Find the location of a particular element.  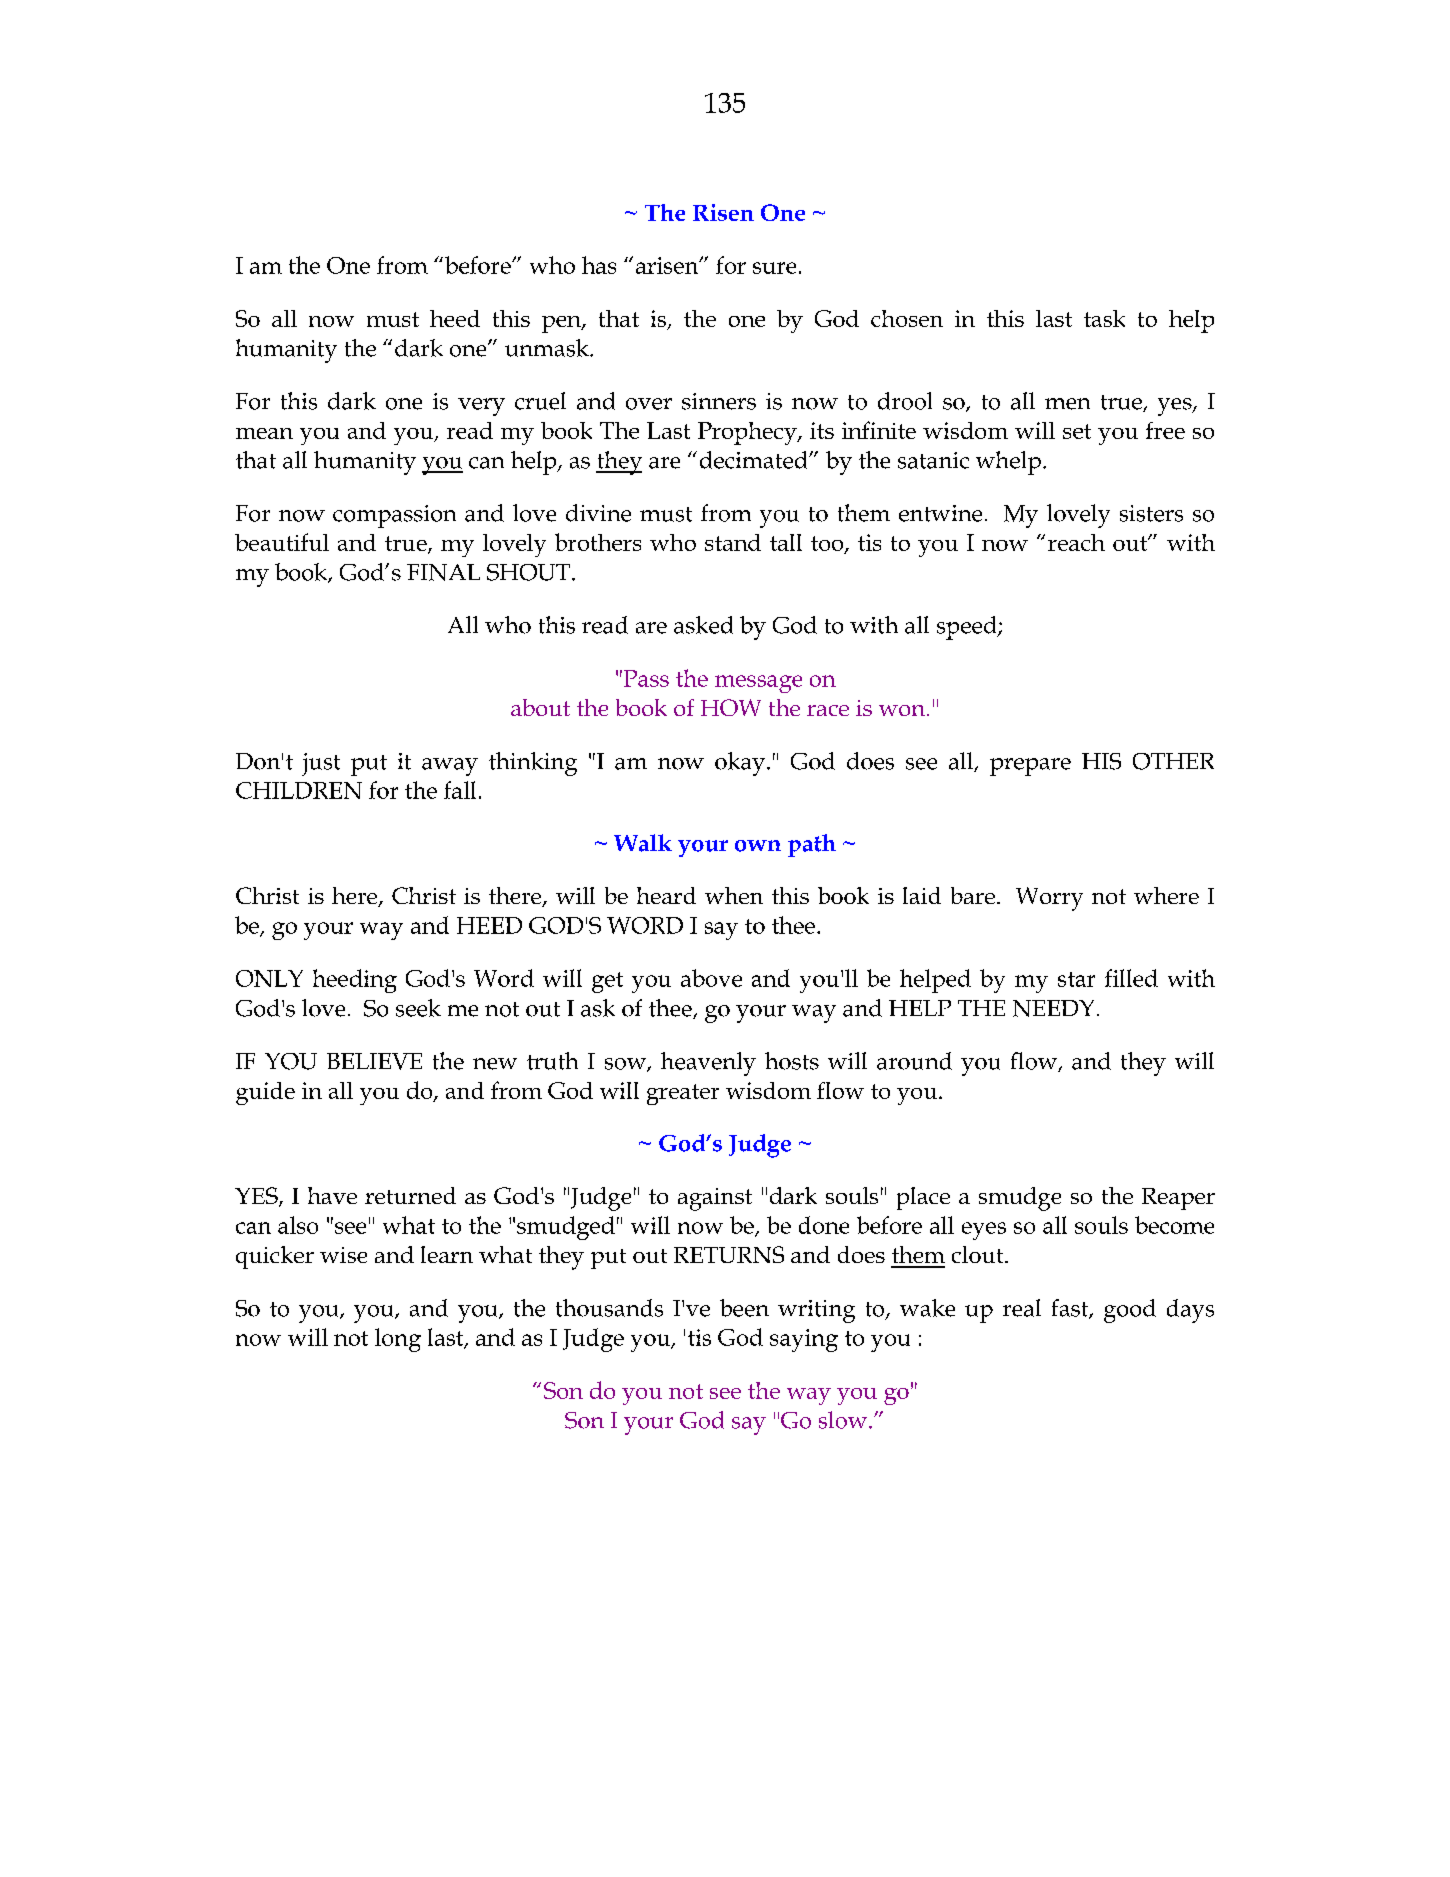

own is located at coordinates (758, 846).
